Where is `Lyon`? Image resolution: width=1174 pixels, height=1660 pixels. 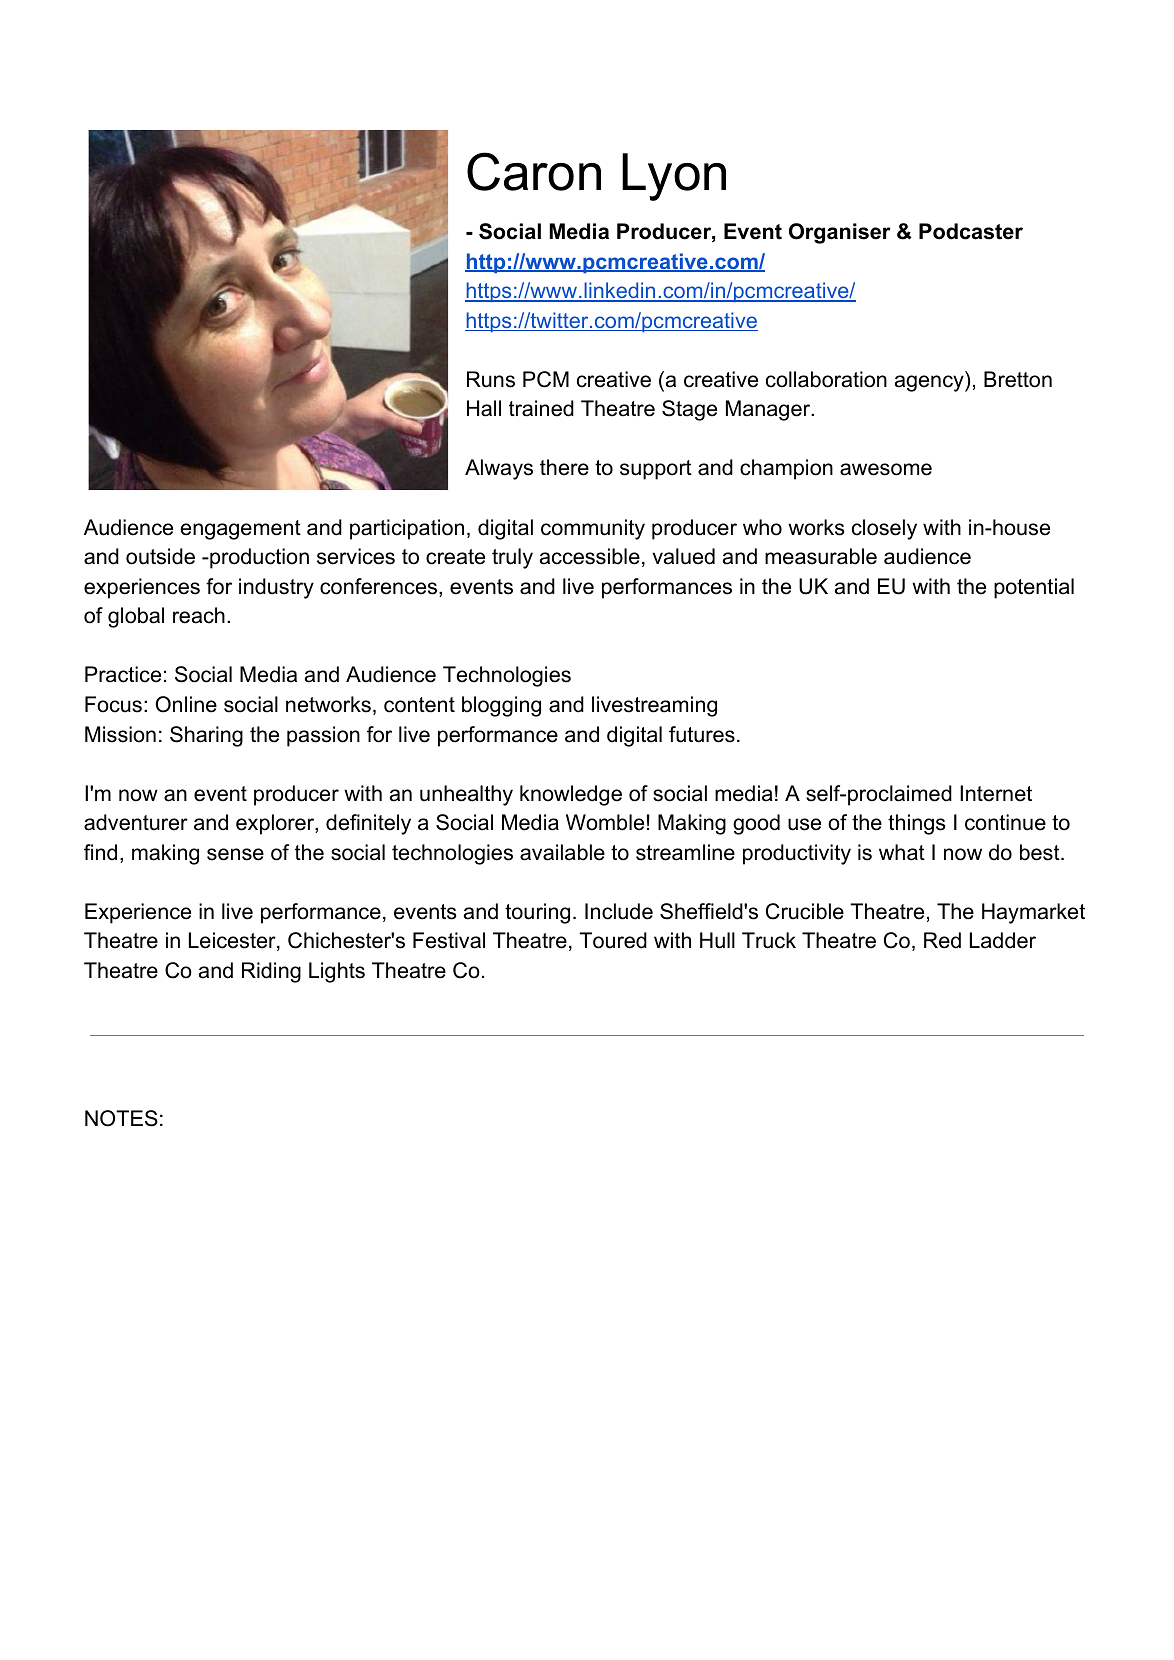 Lyon is located at coordinates (674, 177).
